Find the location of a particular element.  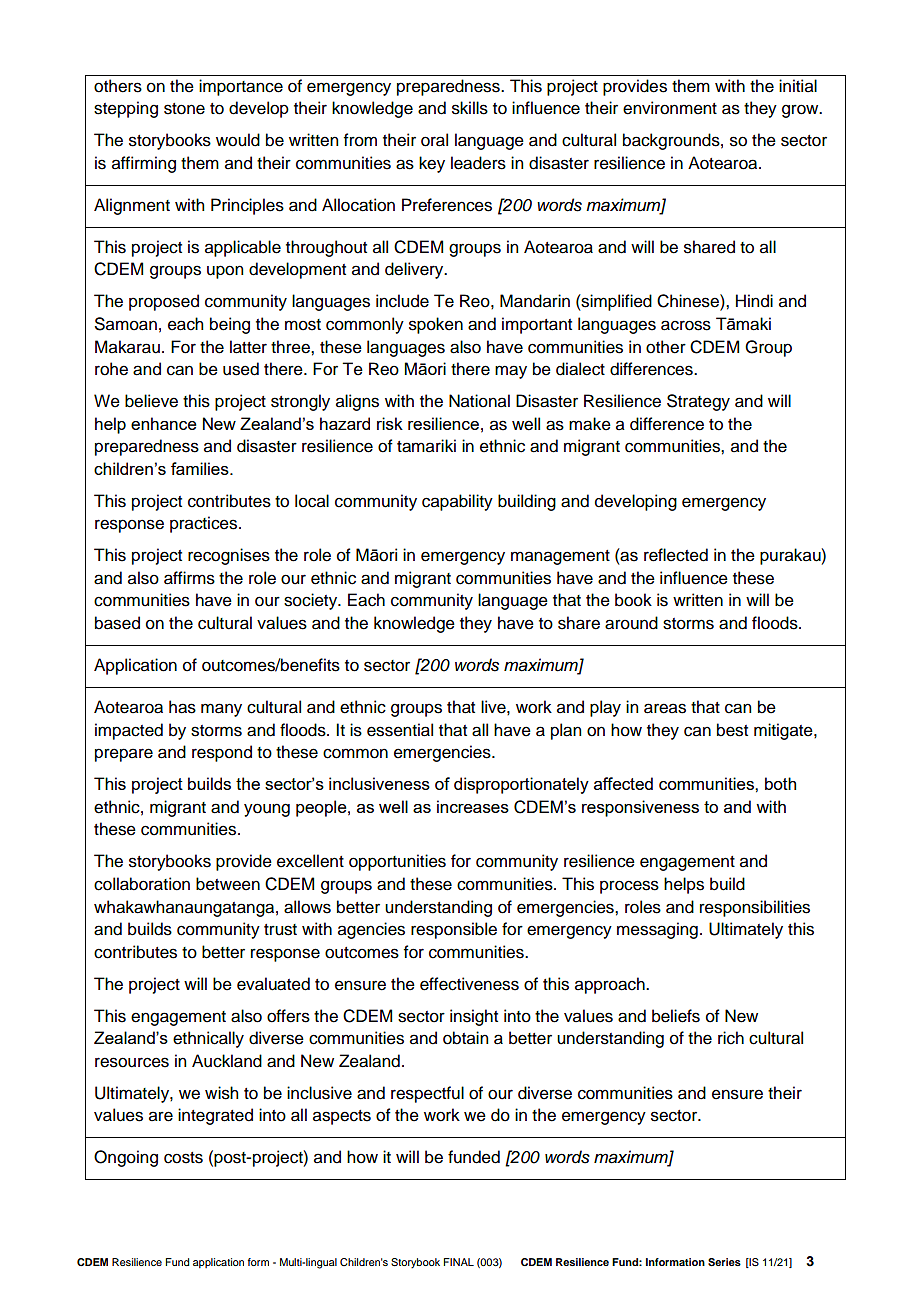

environment is located at coordinates (670, 108).
